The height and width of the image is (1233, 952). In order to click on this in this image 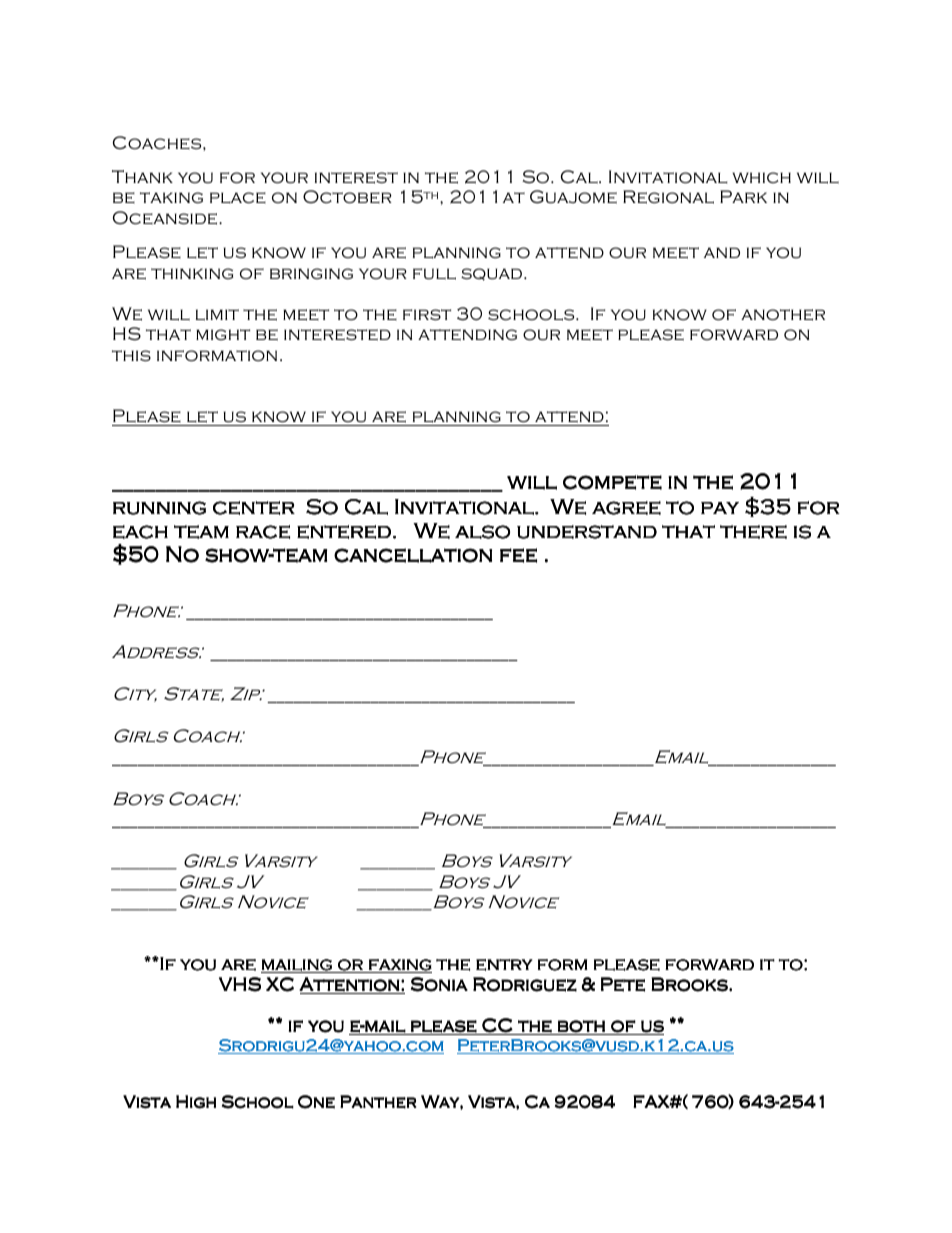, I will do `click(131, 356)`.
